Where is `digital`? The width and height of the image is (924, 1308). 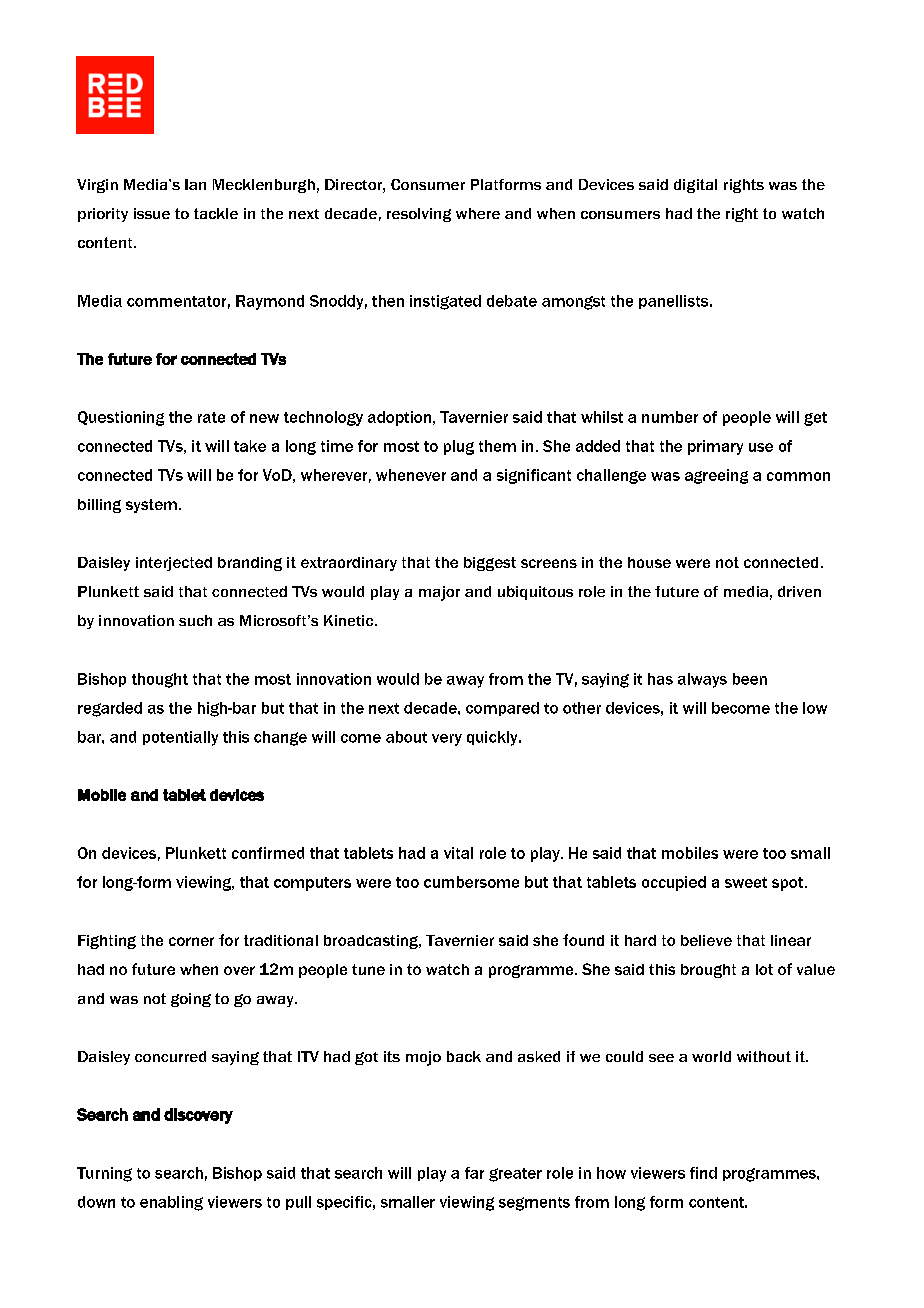
digital is located at coordinates (695, 186).
